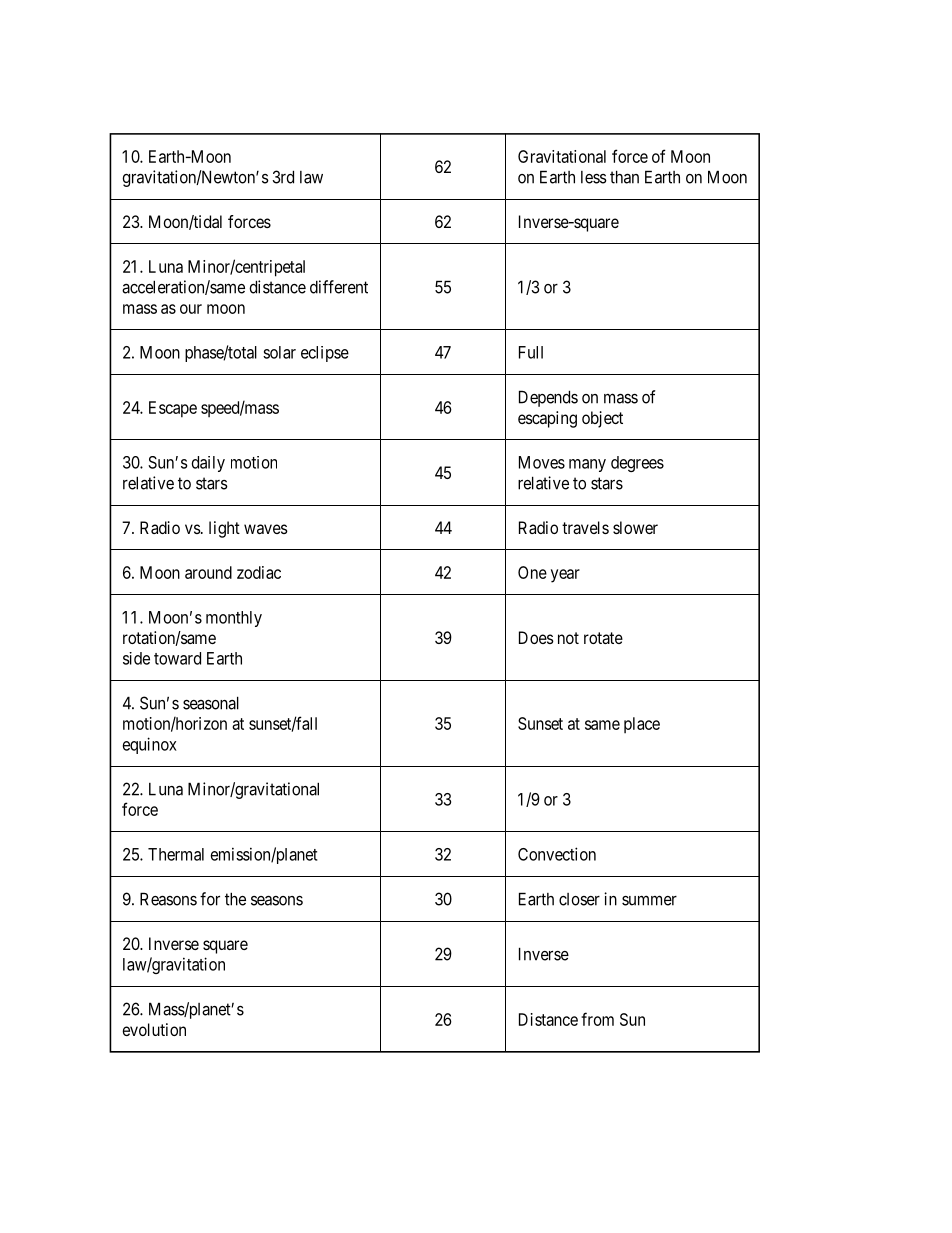 This page has width=952, height=1233. Describe the element at coordinates (277, 901) in the page. I see `seasons` at that location.
